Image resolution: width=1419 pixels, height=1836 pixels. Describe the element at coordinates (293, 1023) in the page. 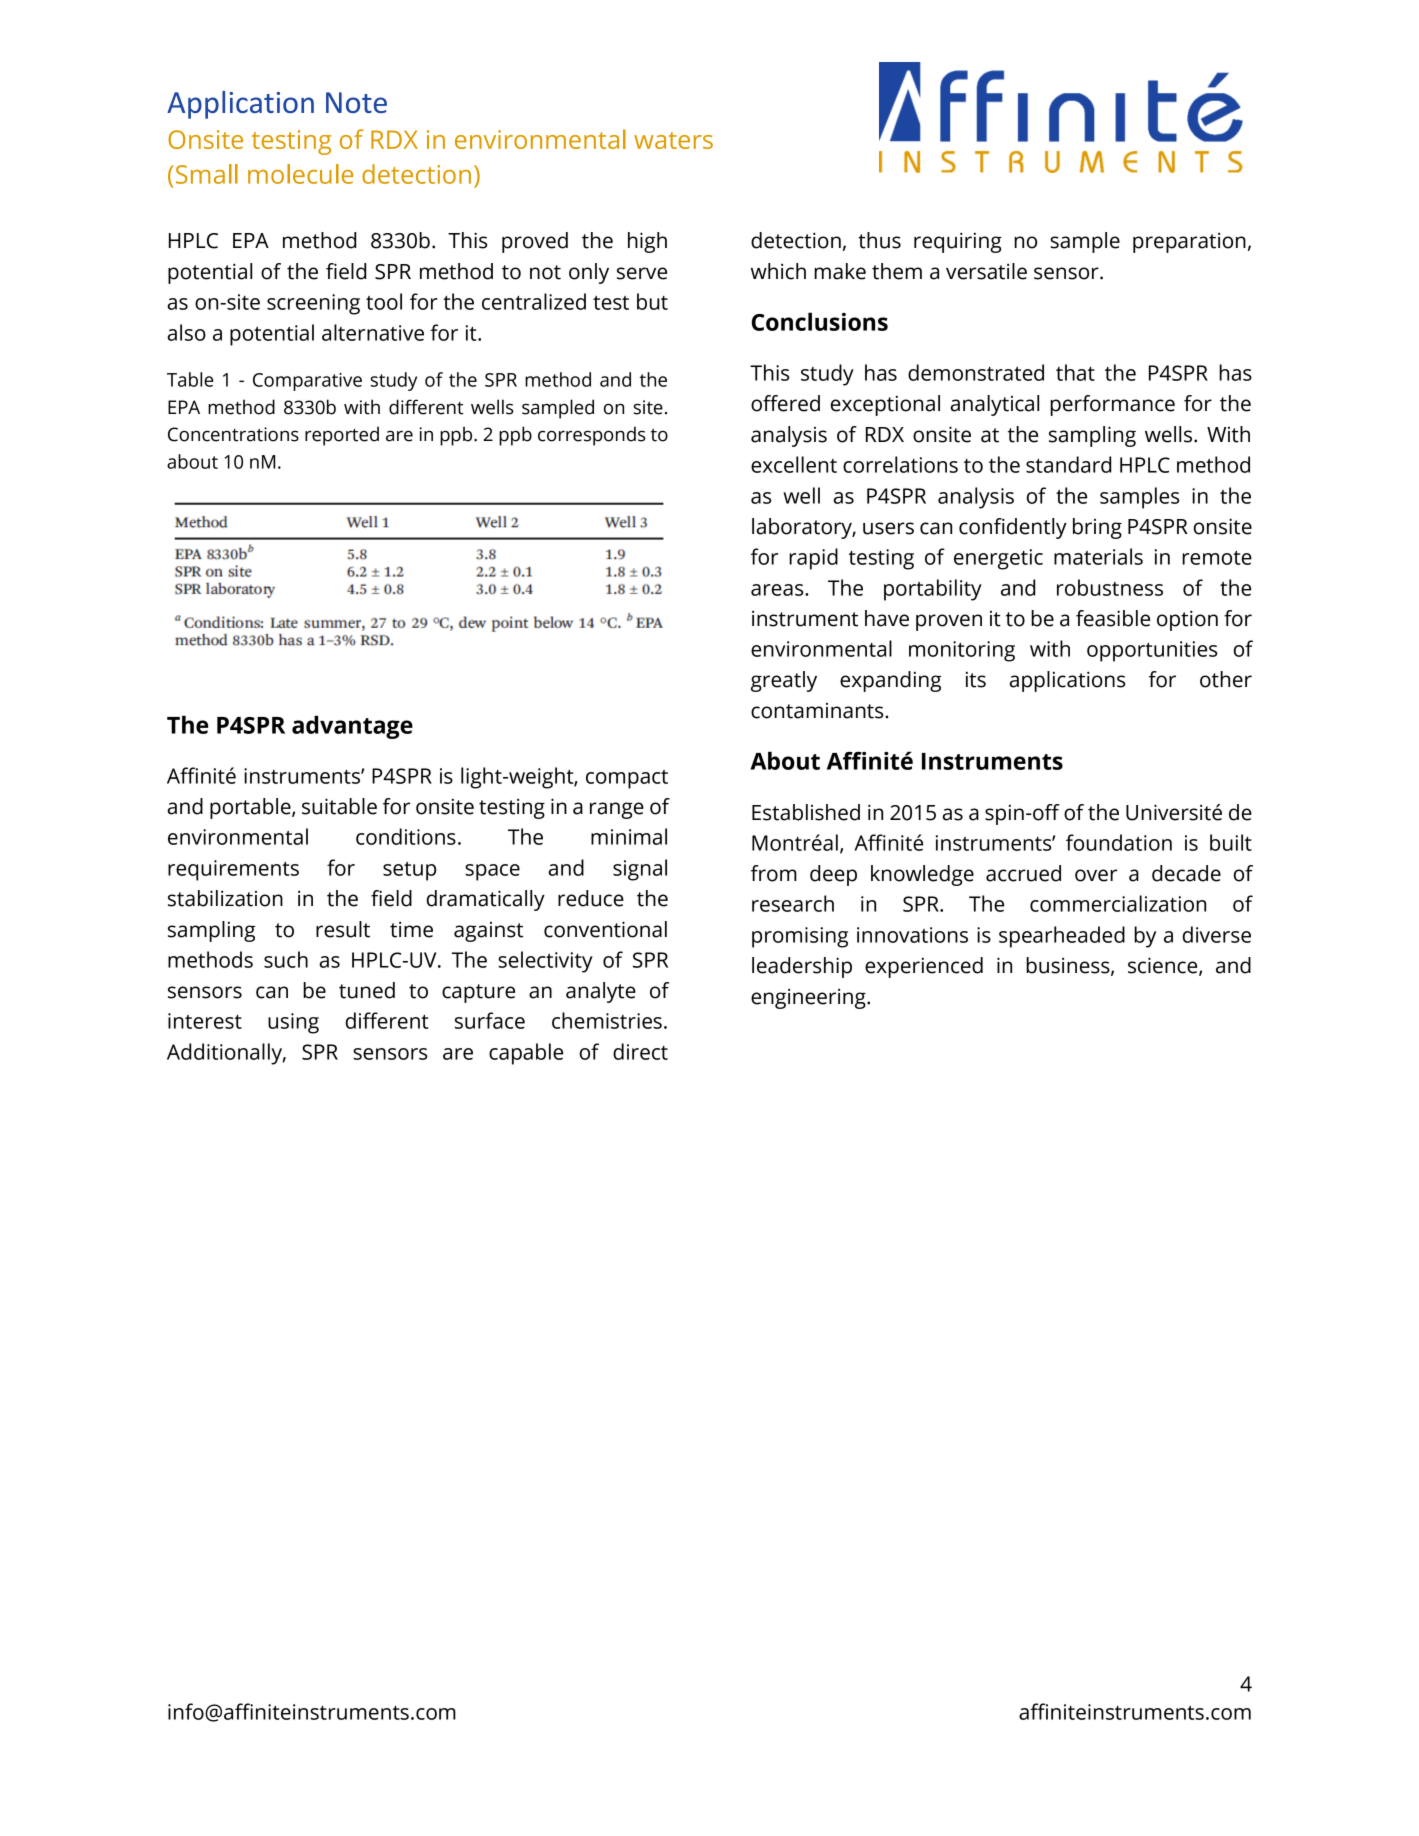

I see `using` at that location.
